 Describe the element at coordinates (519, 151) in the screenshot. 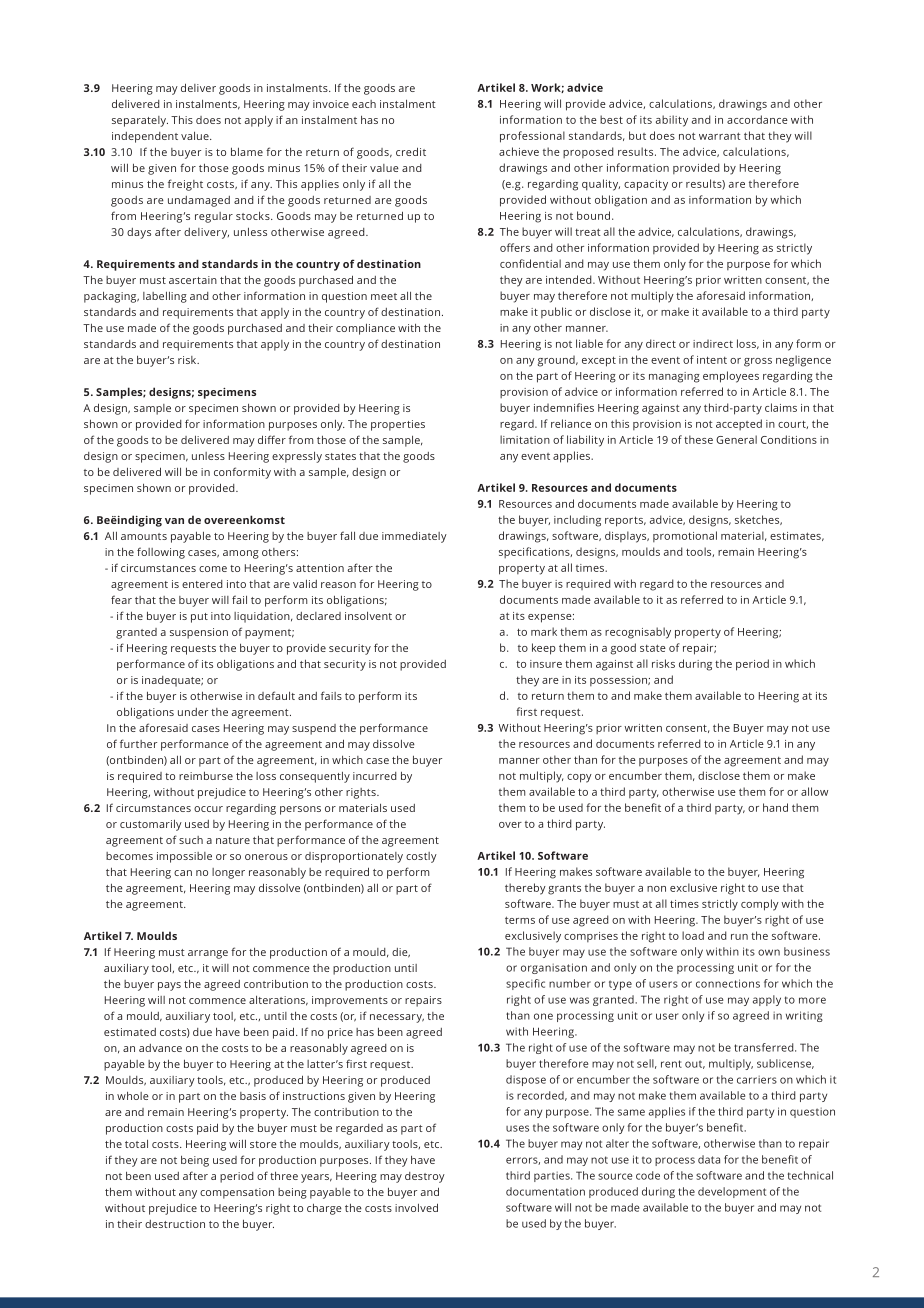

I see `achieve` at that location.
